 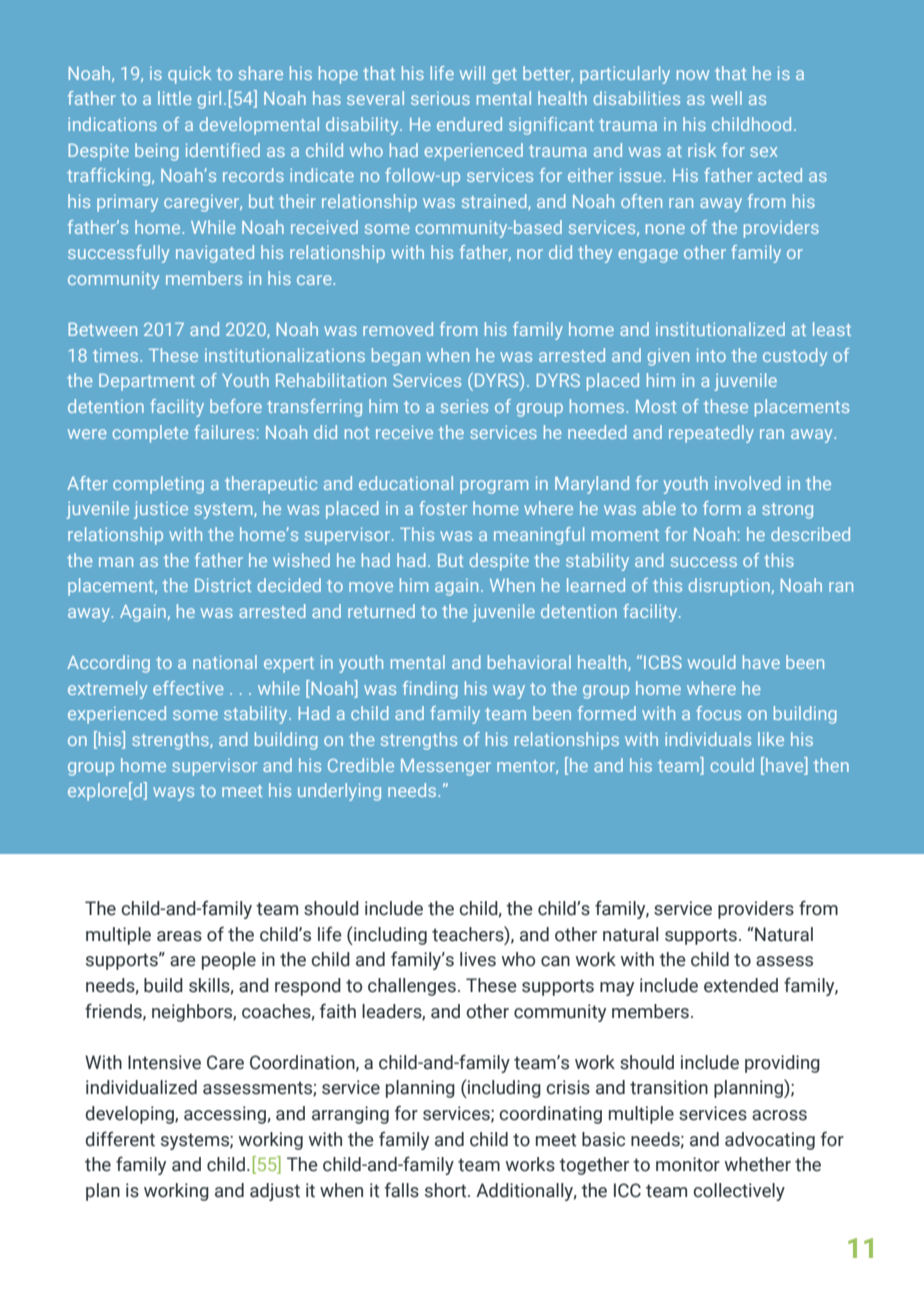 I want to click on national, so click(x=225, y=662).
